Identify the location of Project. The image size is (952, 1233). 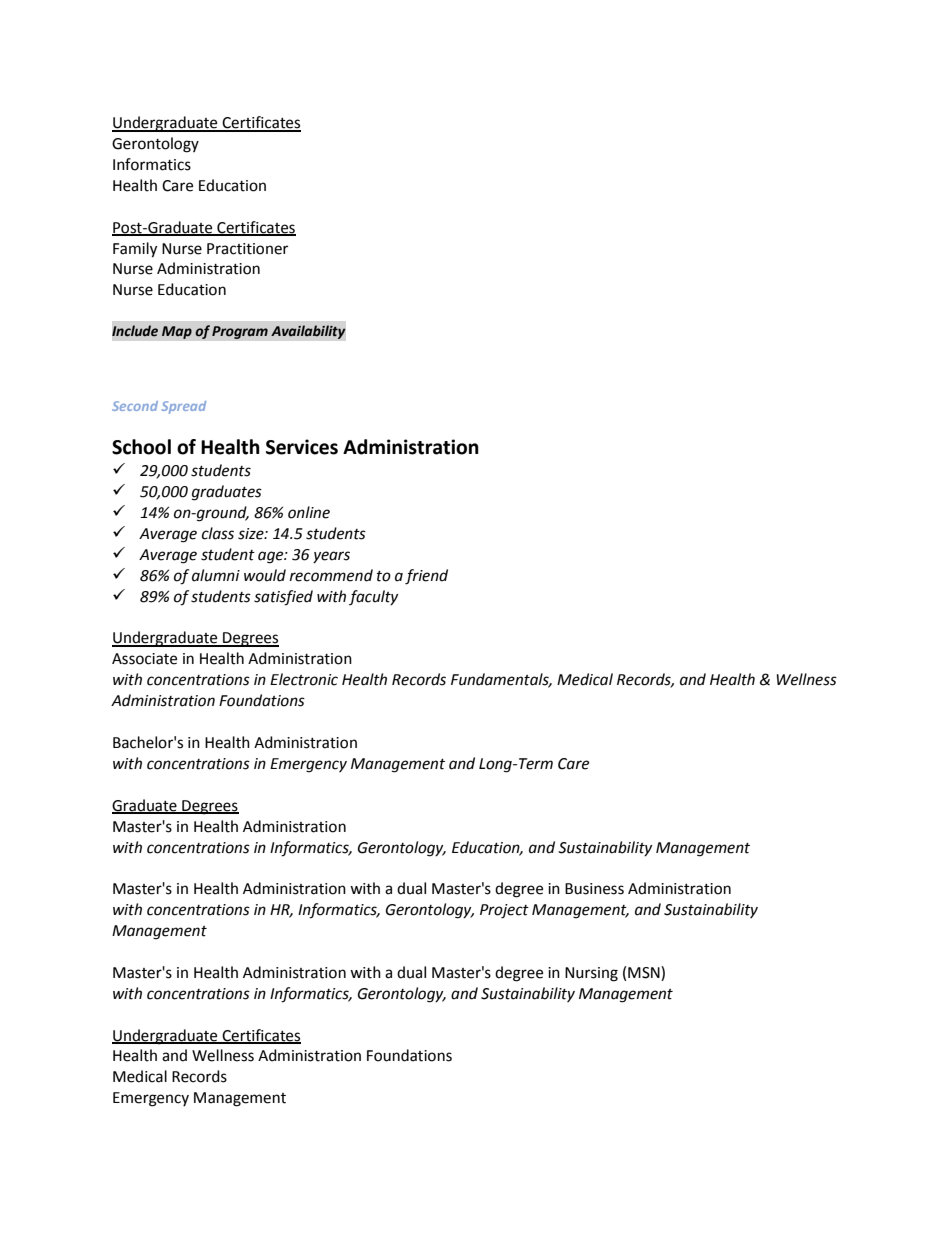
(504, 911).
